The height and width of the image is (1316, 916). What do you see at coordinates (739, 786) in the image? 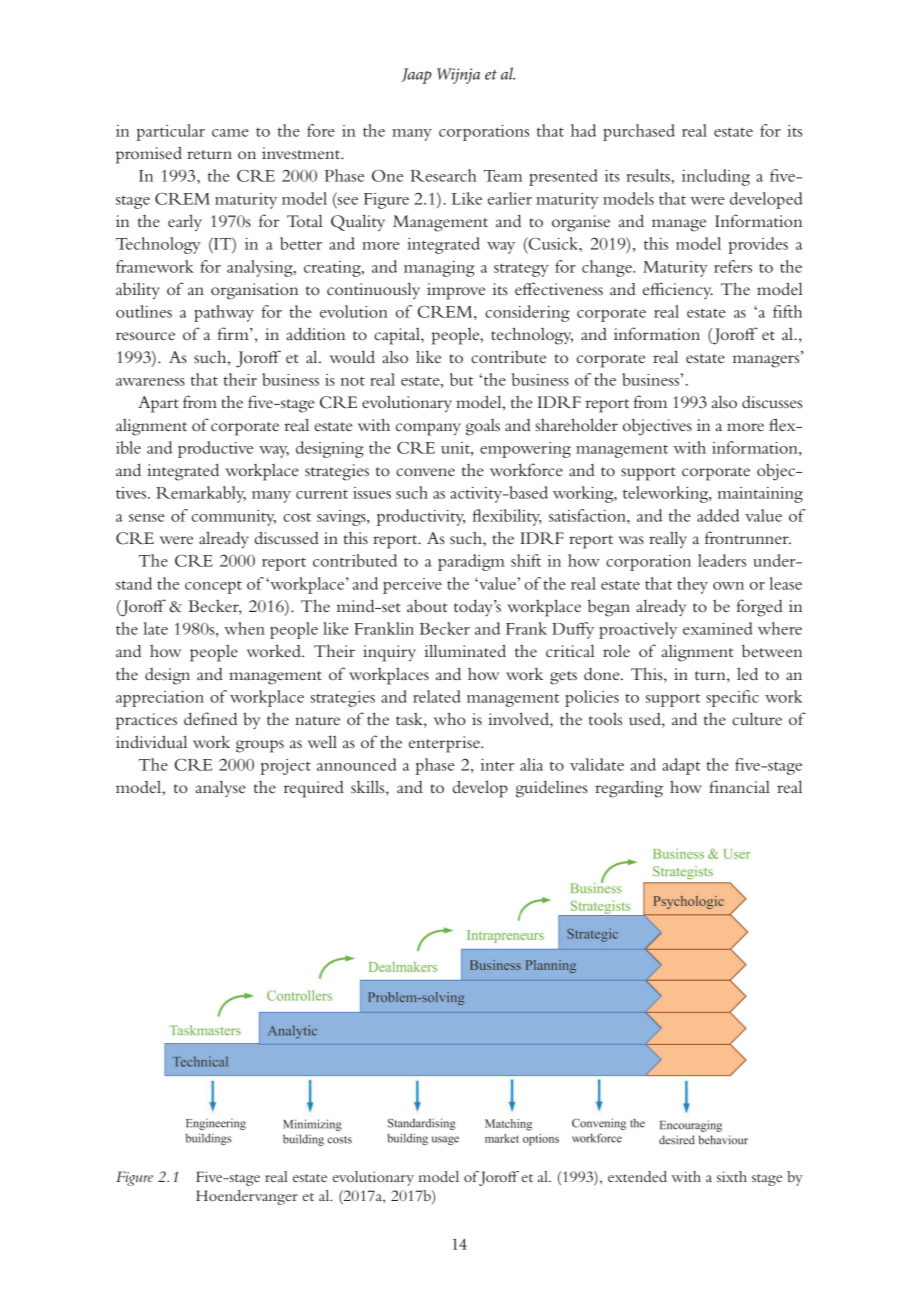
I see `financial` at bounding box center [739, 786].
